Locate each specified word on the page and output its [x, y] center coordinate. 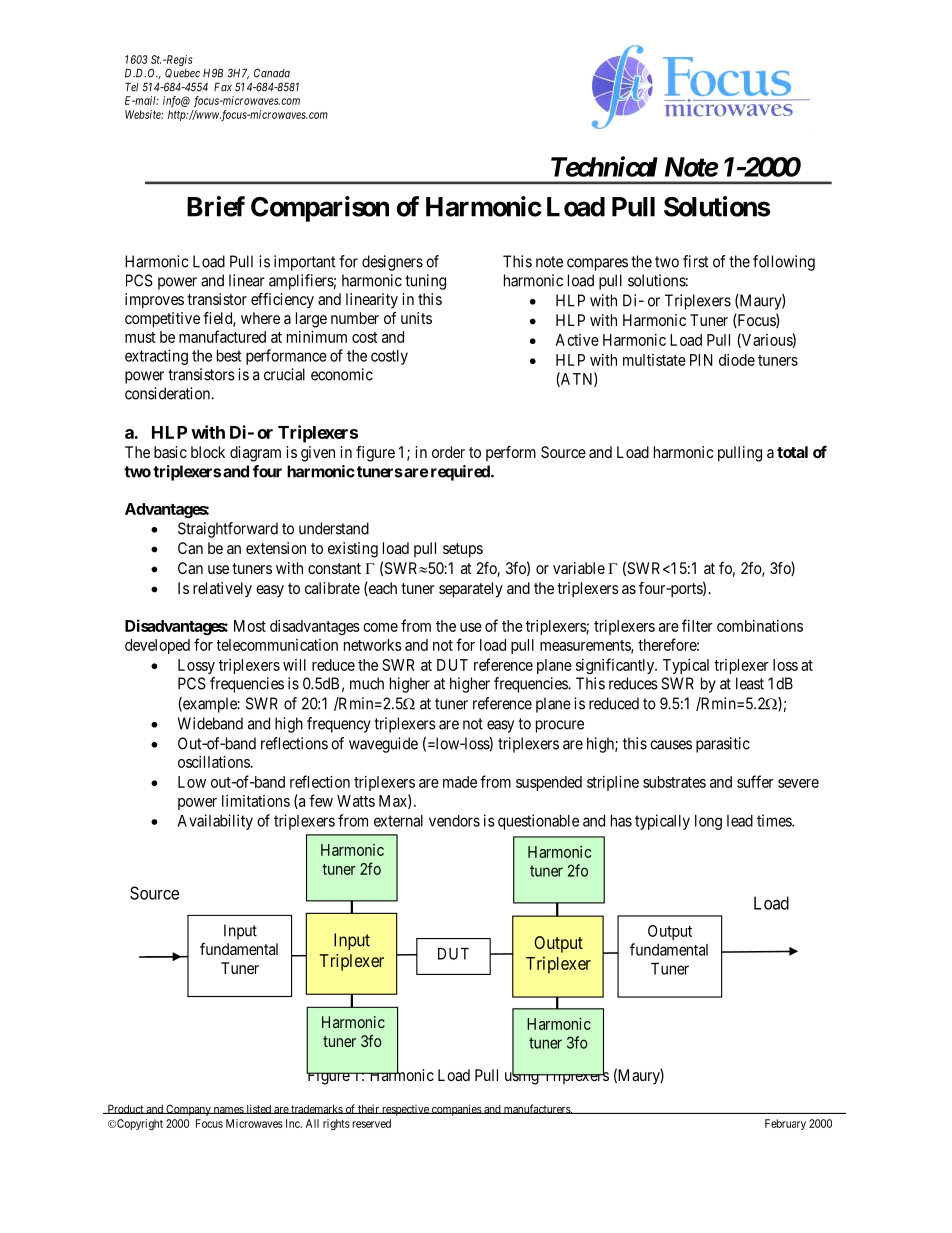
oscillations [214, 762]
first [696, 261]
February [785, 1124]
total [792, 452]
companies [456, 1110]
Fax [223, 87]
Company [188, 1110]
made [460, 782]
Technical [604, 166]
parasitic [723, 745]
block [208, 452]
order [448, 452]
